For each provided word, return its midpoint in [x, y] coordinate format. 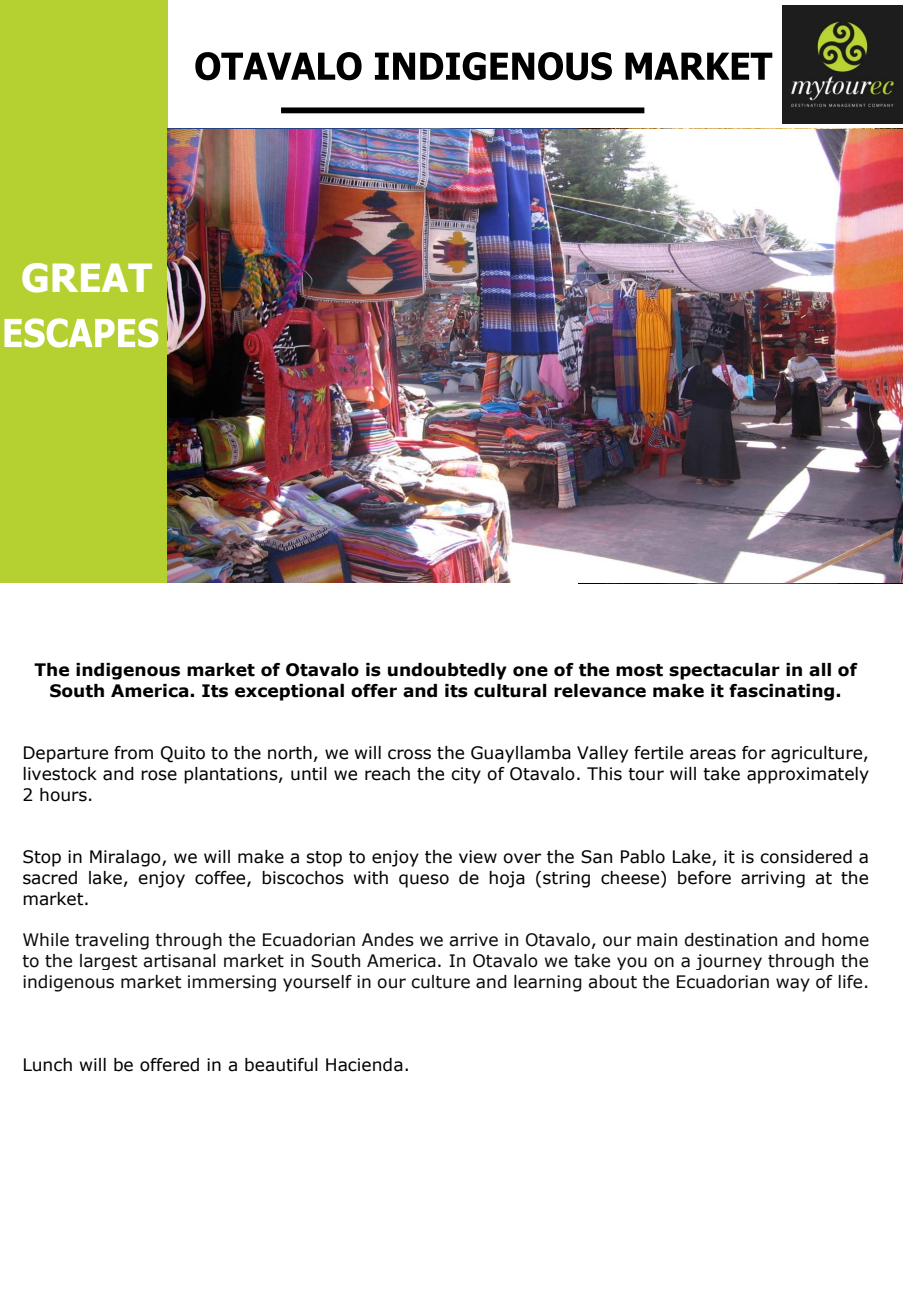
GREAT [87, 278]
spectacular [724, 671]
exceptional [289, 692]
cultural [510, 691]
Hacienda [364, 1065]
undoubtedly [447, 671]
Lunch [48, 1065]
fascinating [783, 692]
